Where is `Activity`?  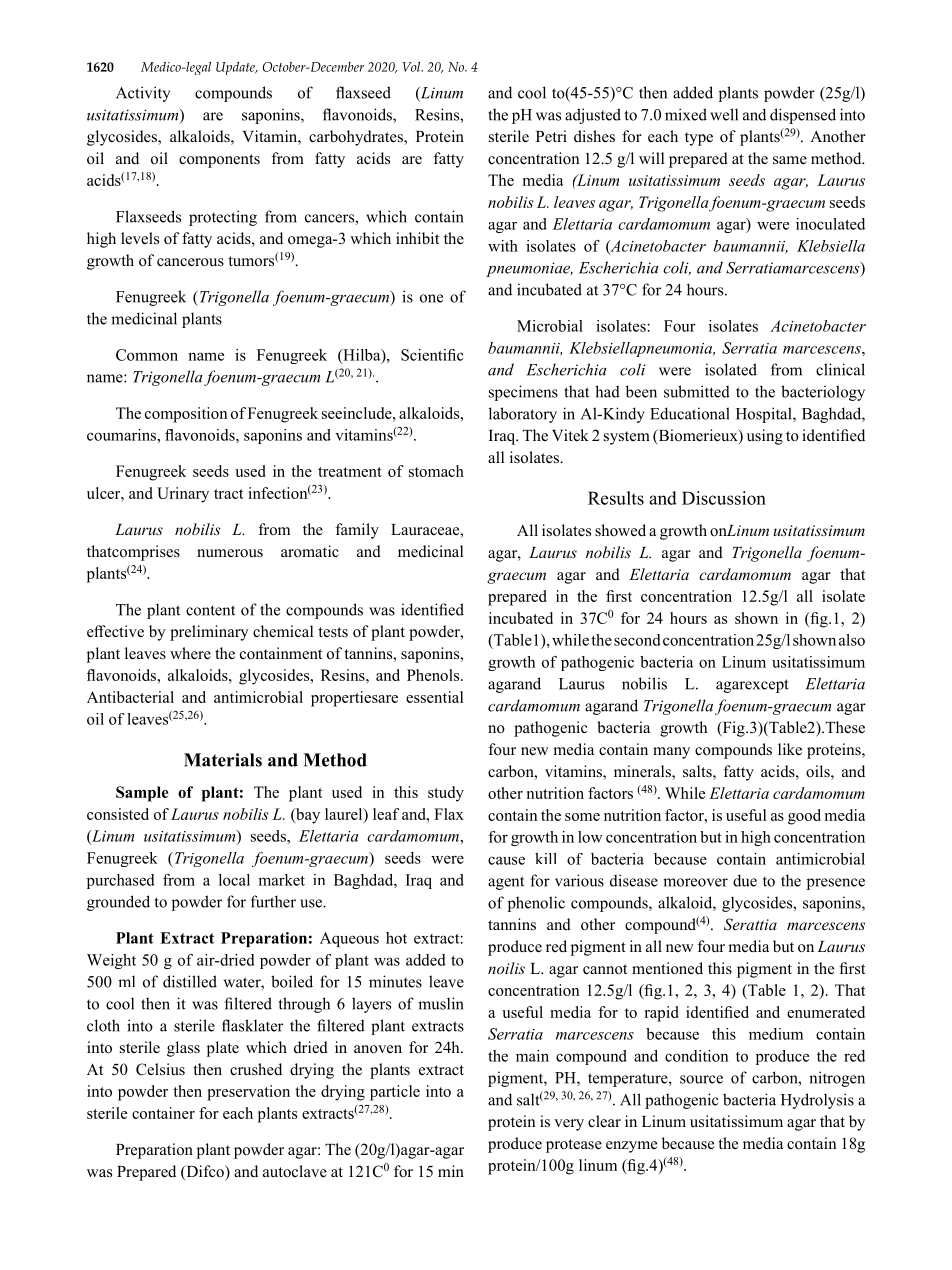 Activity is located at coordinates (143, 94).
